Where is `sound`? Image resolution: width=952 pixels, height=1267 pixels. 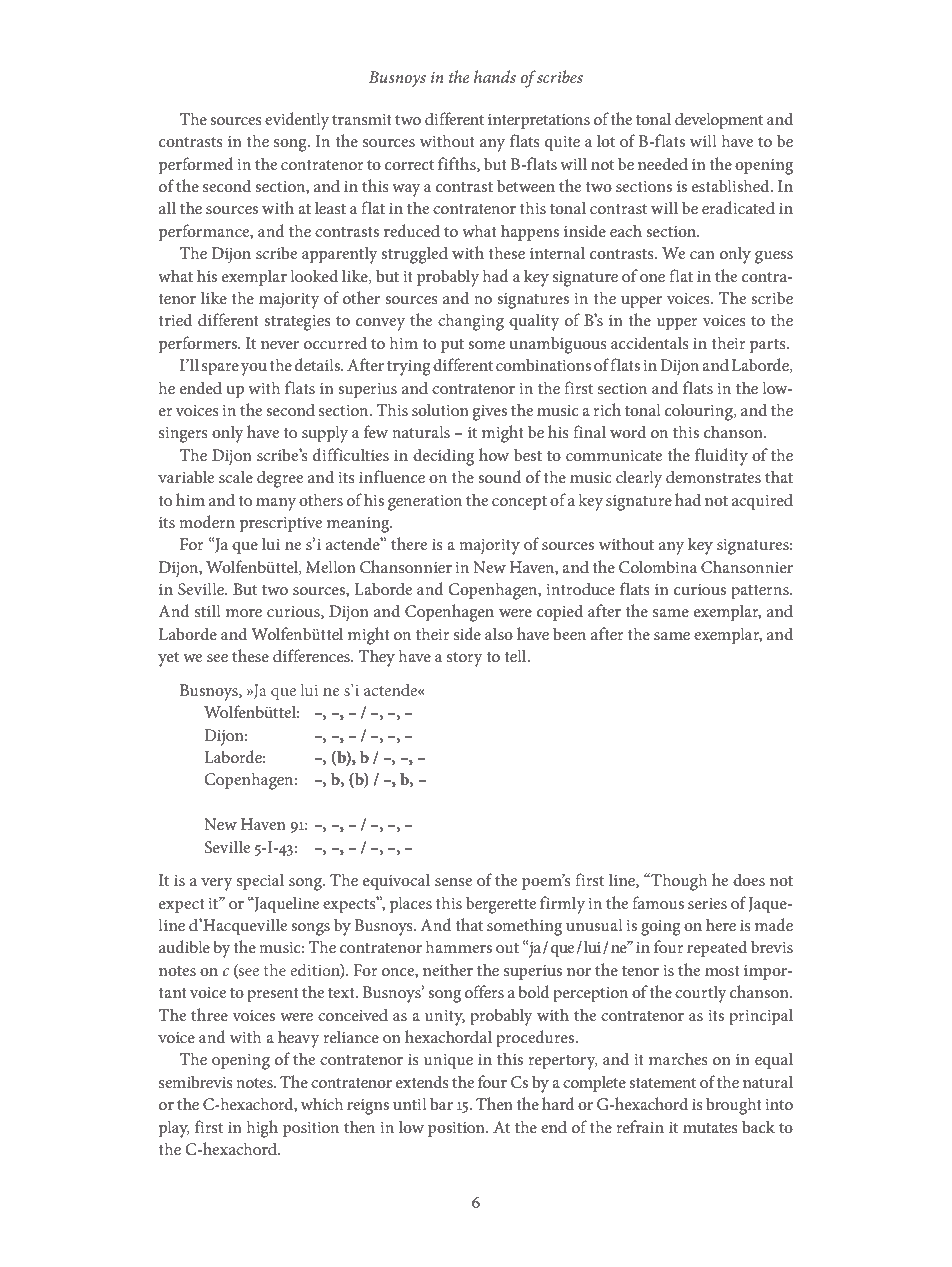 sound is located at coordinates (500, 476).
